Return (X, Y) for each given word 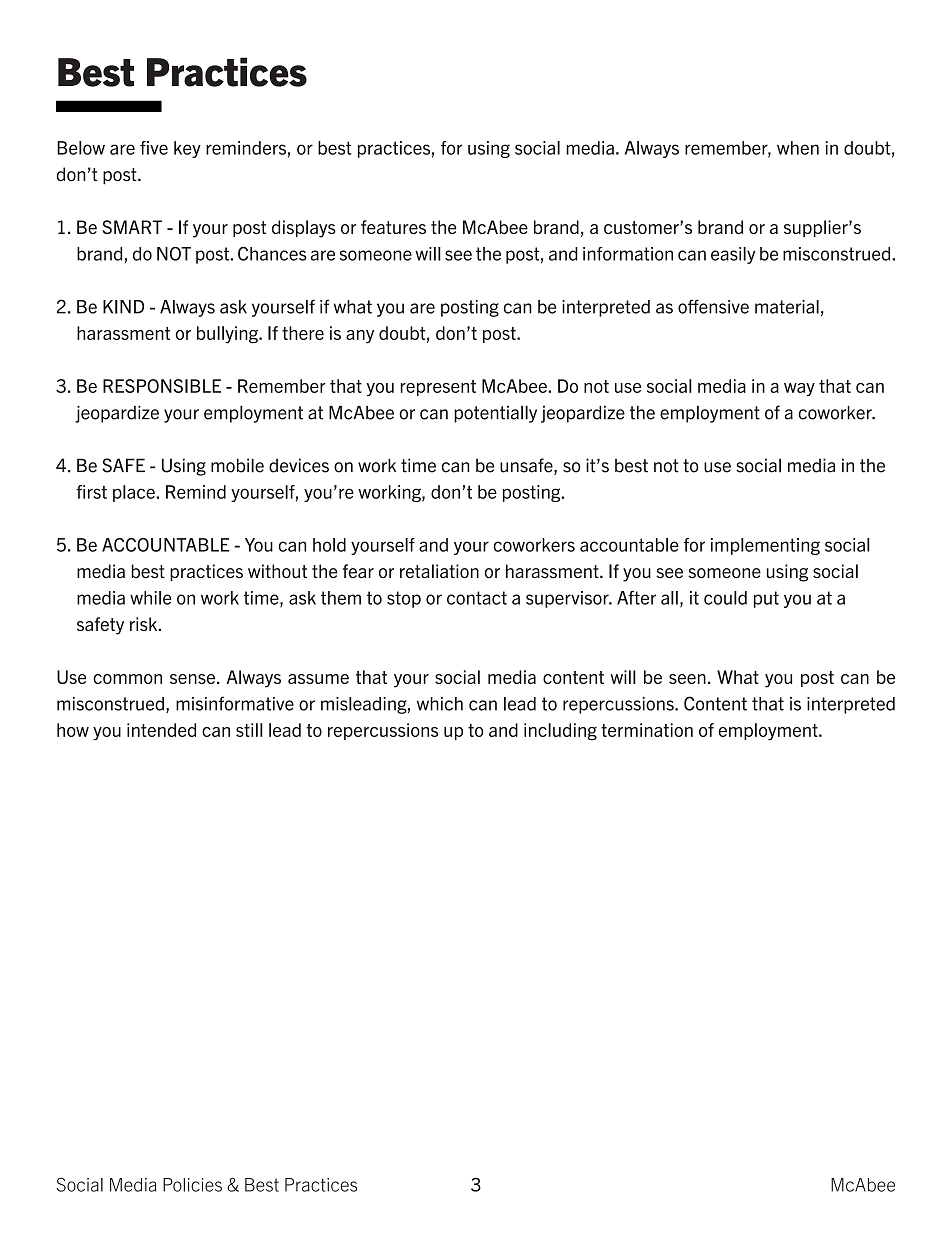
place (135, 493)
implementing (765, 546)
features (393, 227)
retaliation (439, 571)
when (798, 148)
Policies (192, 1185)
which (440, 704)
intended (161, 730)
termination (647, 730)
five (154, 148)
